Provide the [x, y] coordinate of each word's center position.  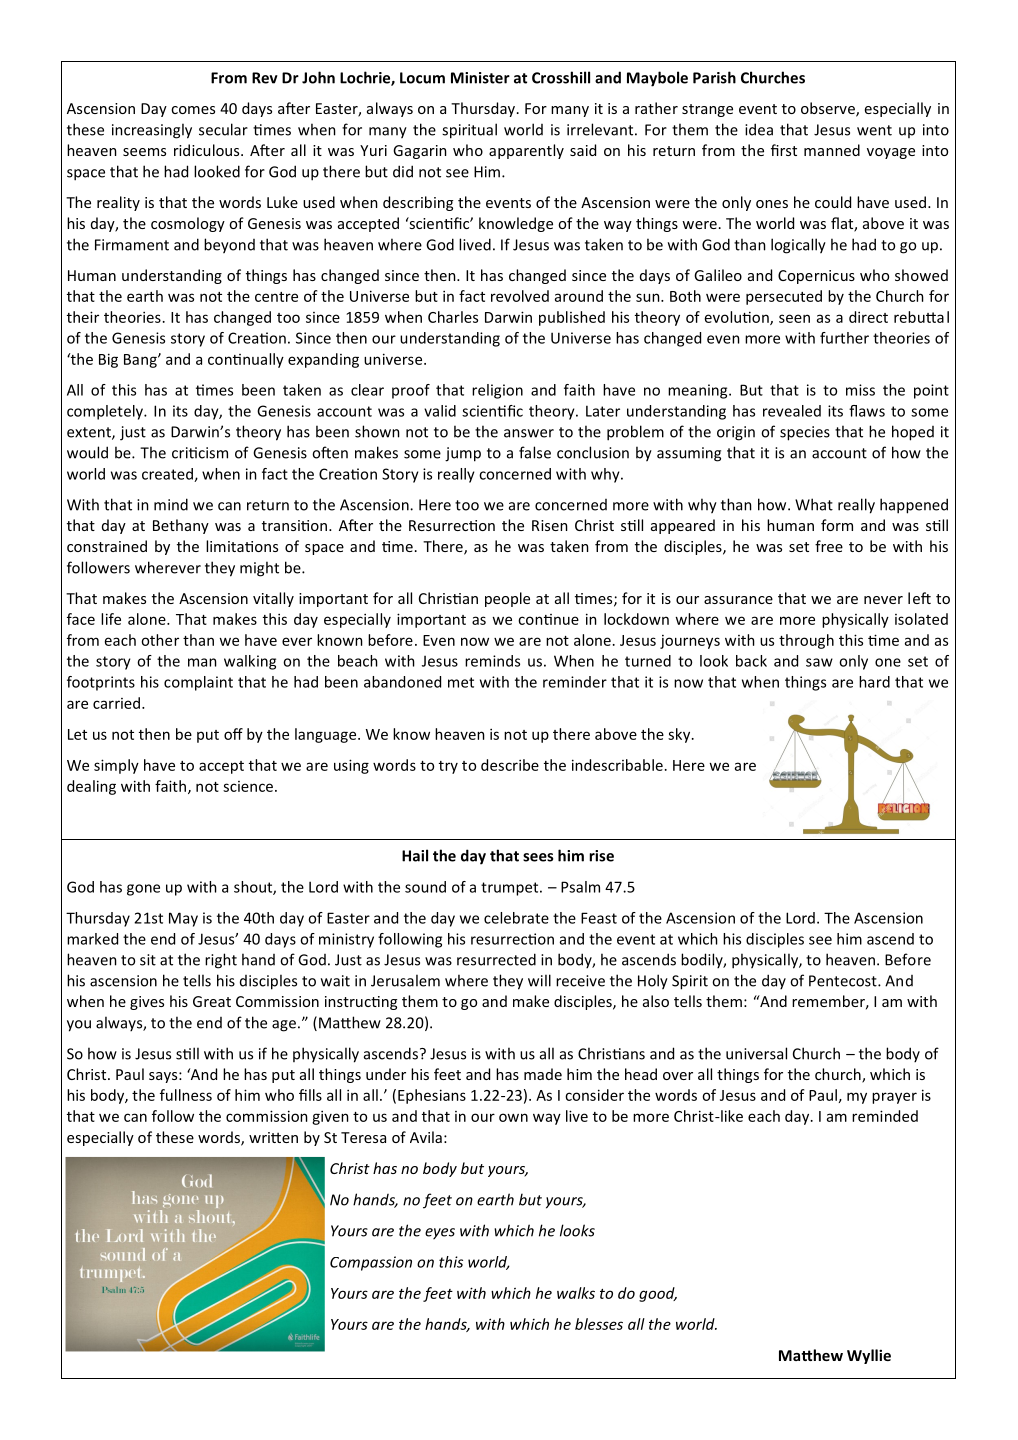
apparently [526, 151]
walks [576, 1293]
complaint [198, 683]
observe [829, 109]
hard [874, 682]
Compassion [371, 1263]
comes [193, 110]
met [461, 682]
